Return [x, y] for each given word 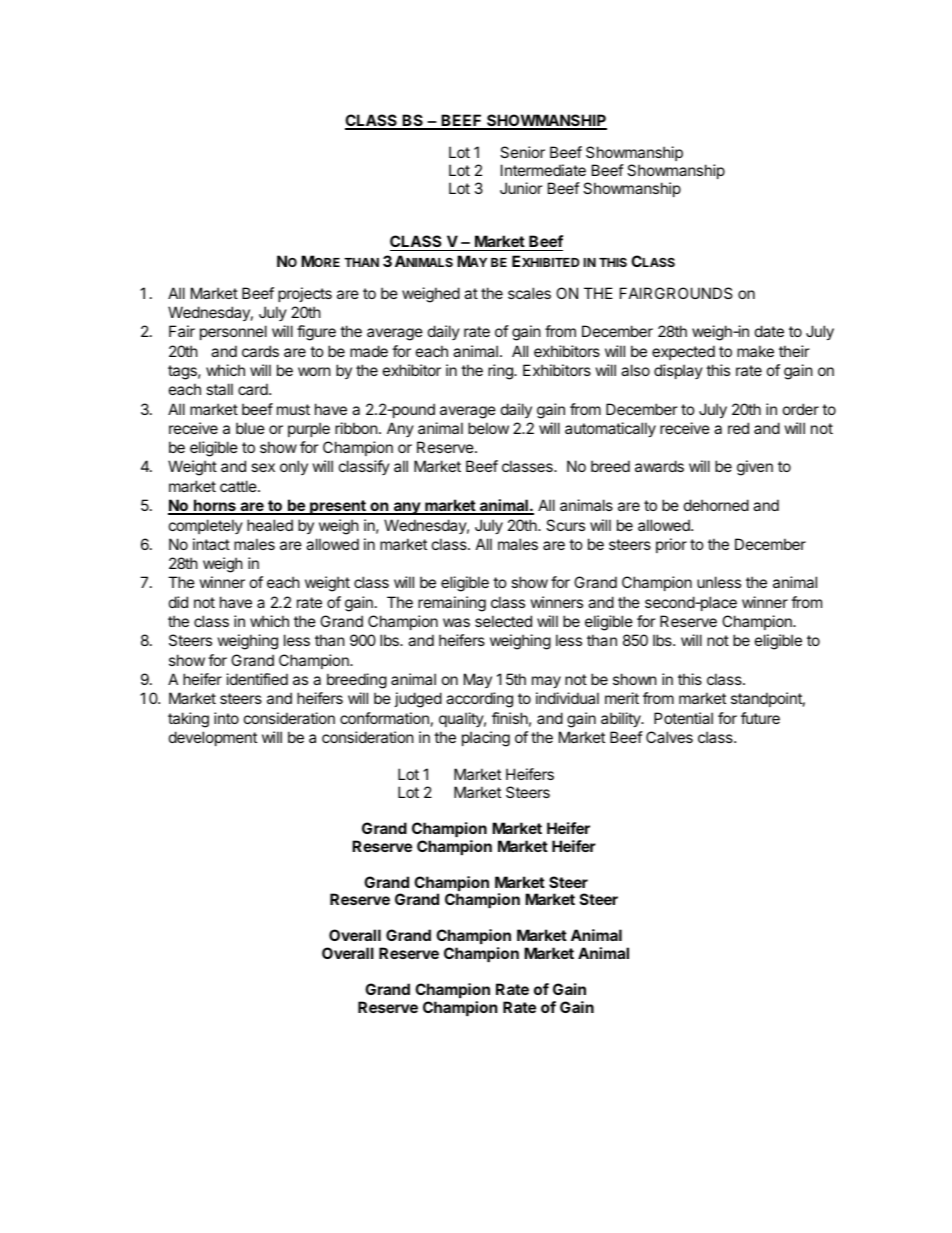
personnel [233, 332]
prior [671, 545]
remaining [452, 604]
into [226, 718]
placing [486, 739]
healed [270, 525]
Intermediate [543, 170]
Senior [522, 152]
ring [501, 372]
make [755, 351]
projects [305, 294]
